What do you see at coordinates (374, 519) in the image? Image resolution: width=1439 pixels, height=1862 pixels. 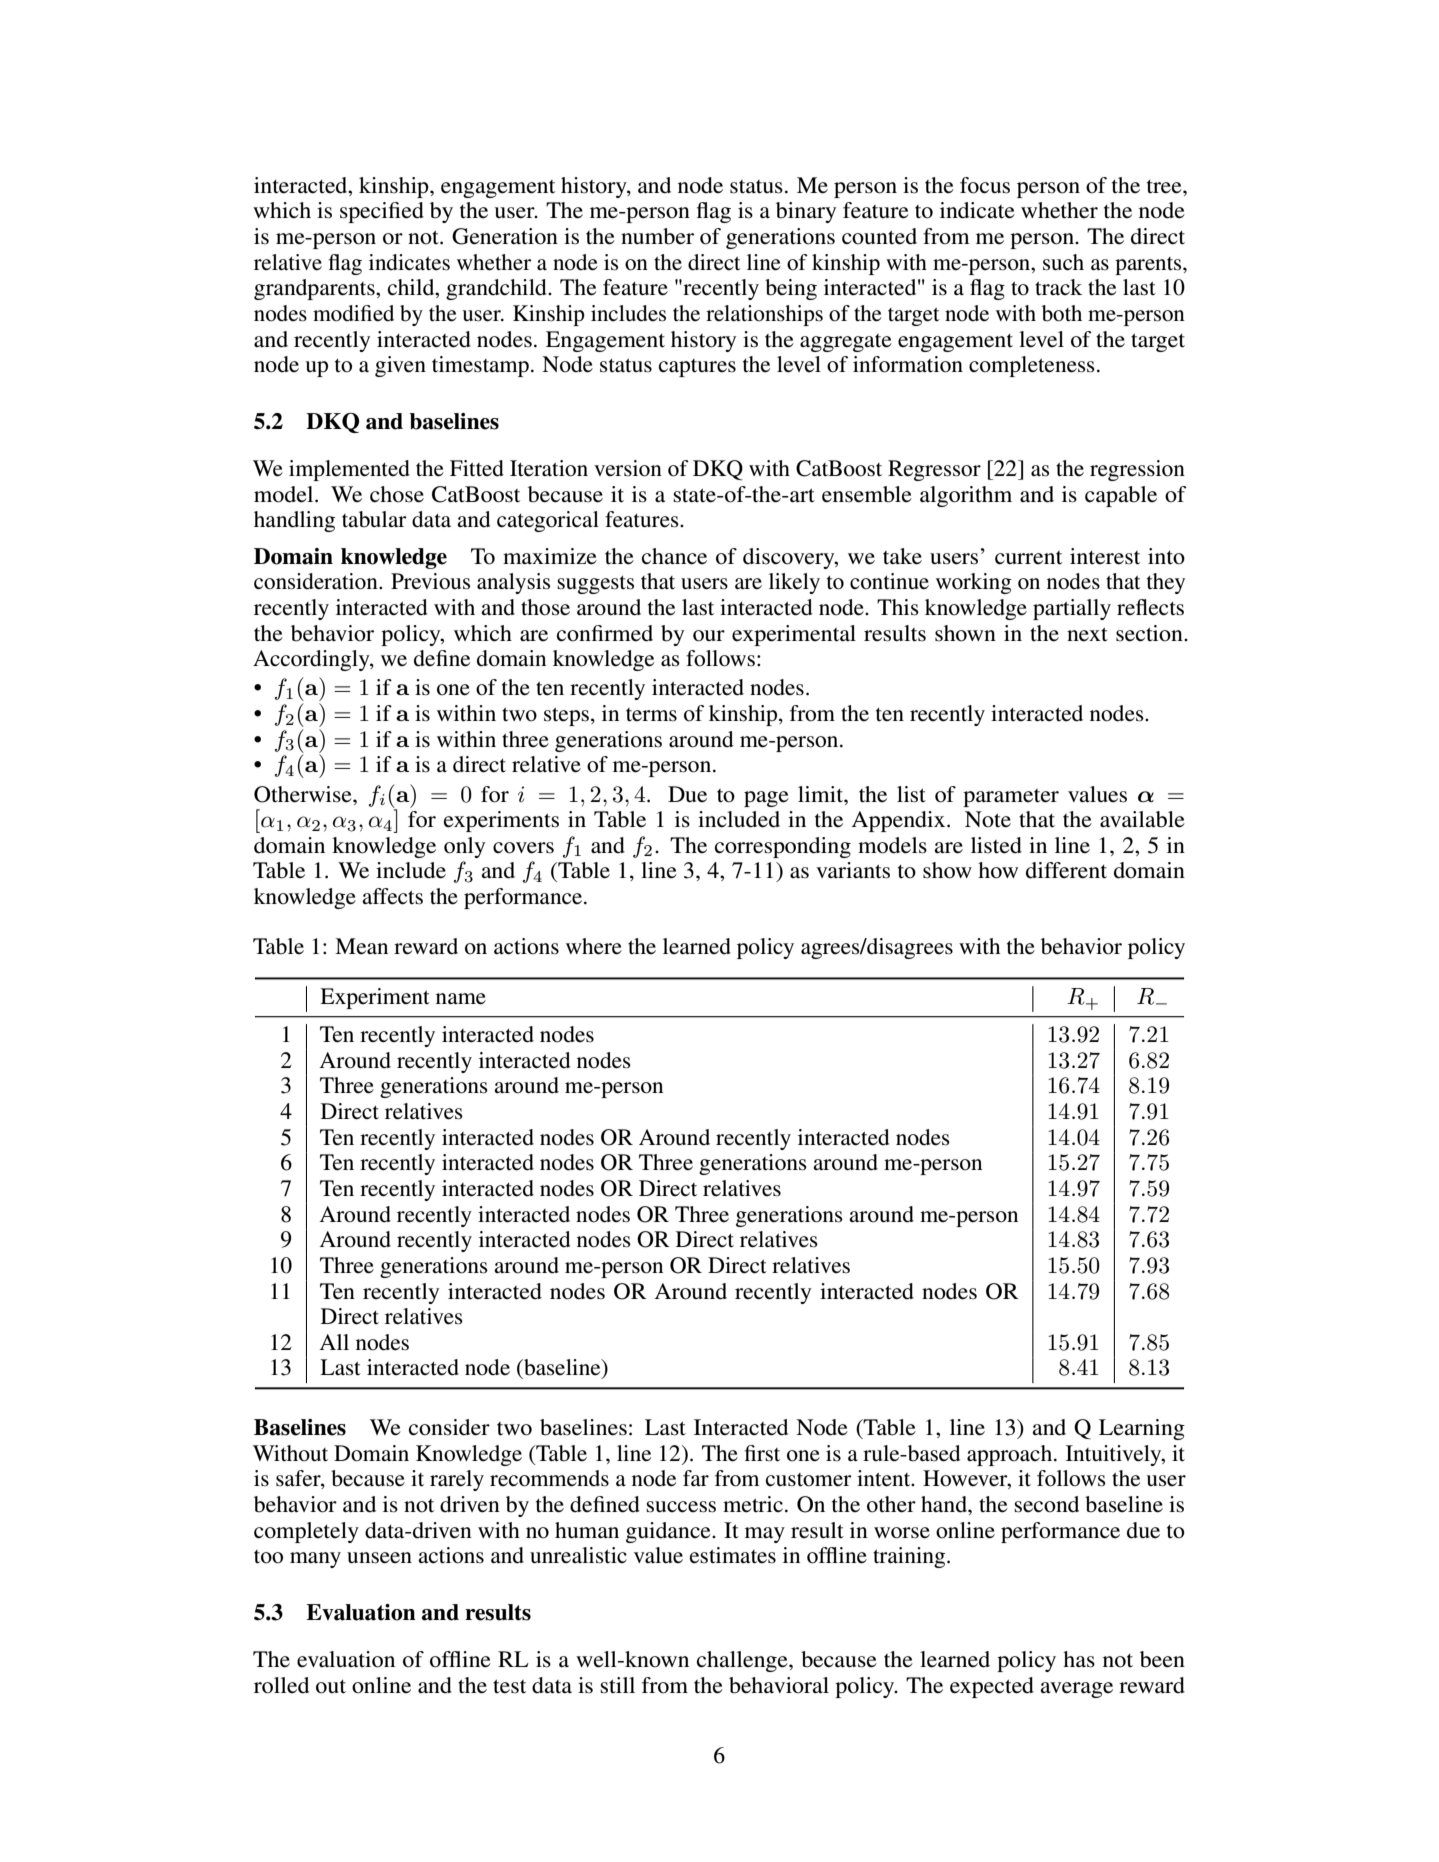 I see `tabular` at bounding box center [374, 519].
